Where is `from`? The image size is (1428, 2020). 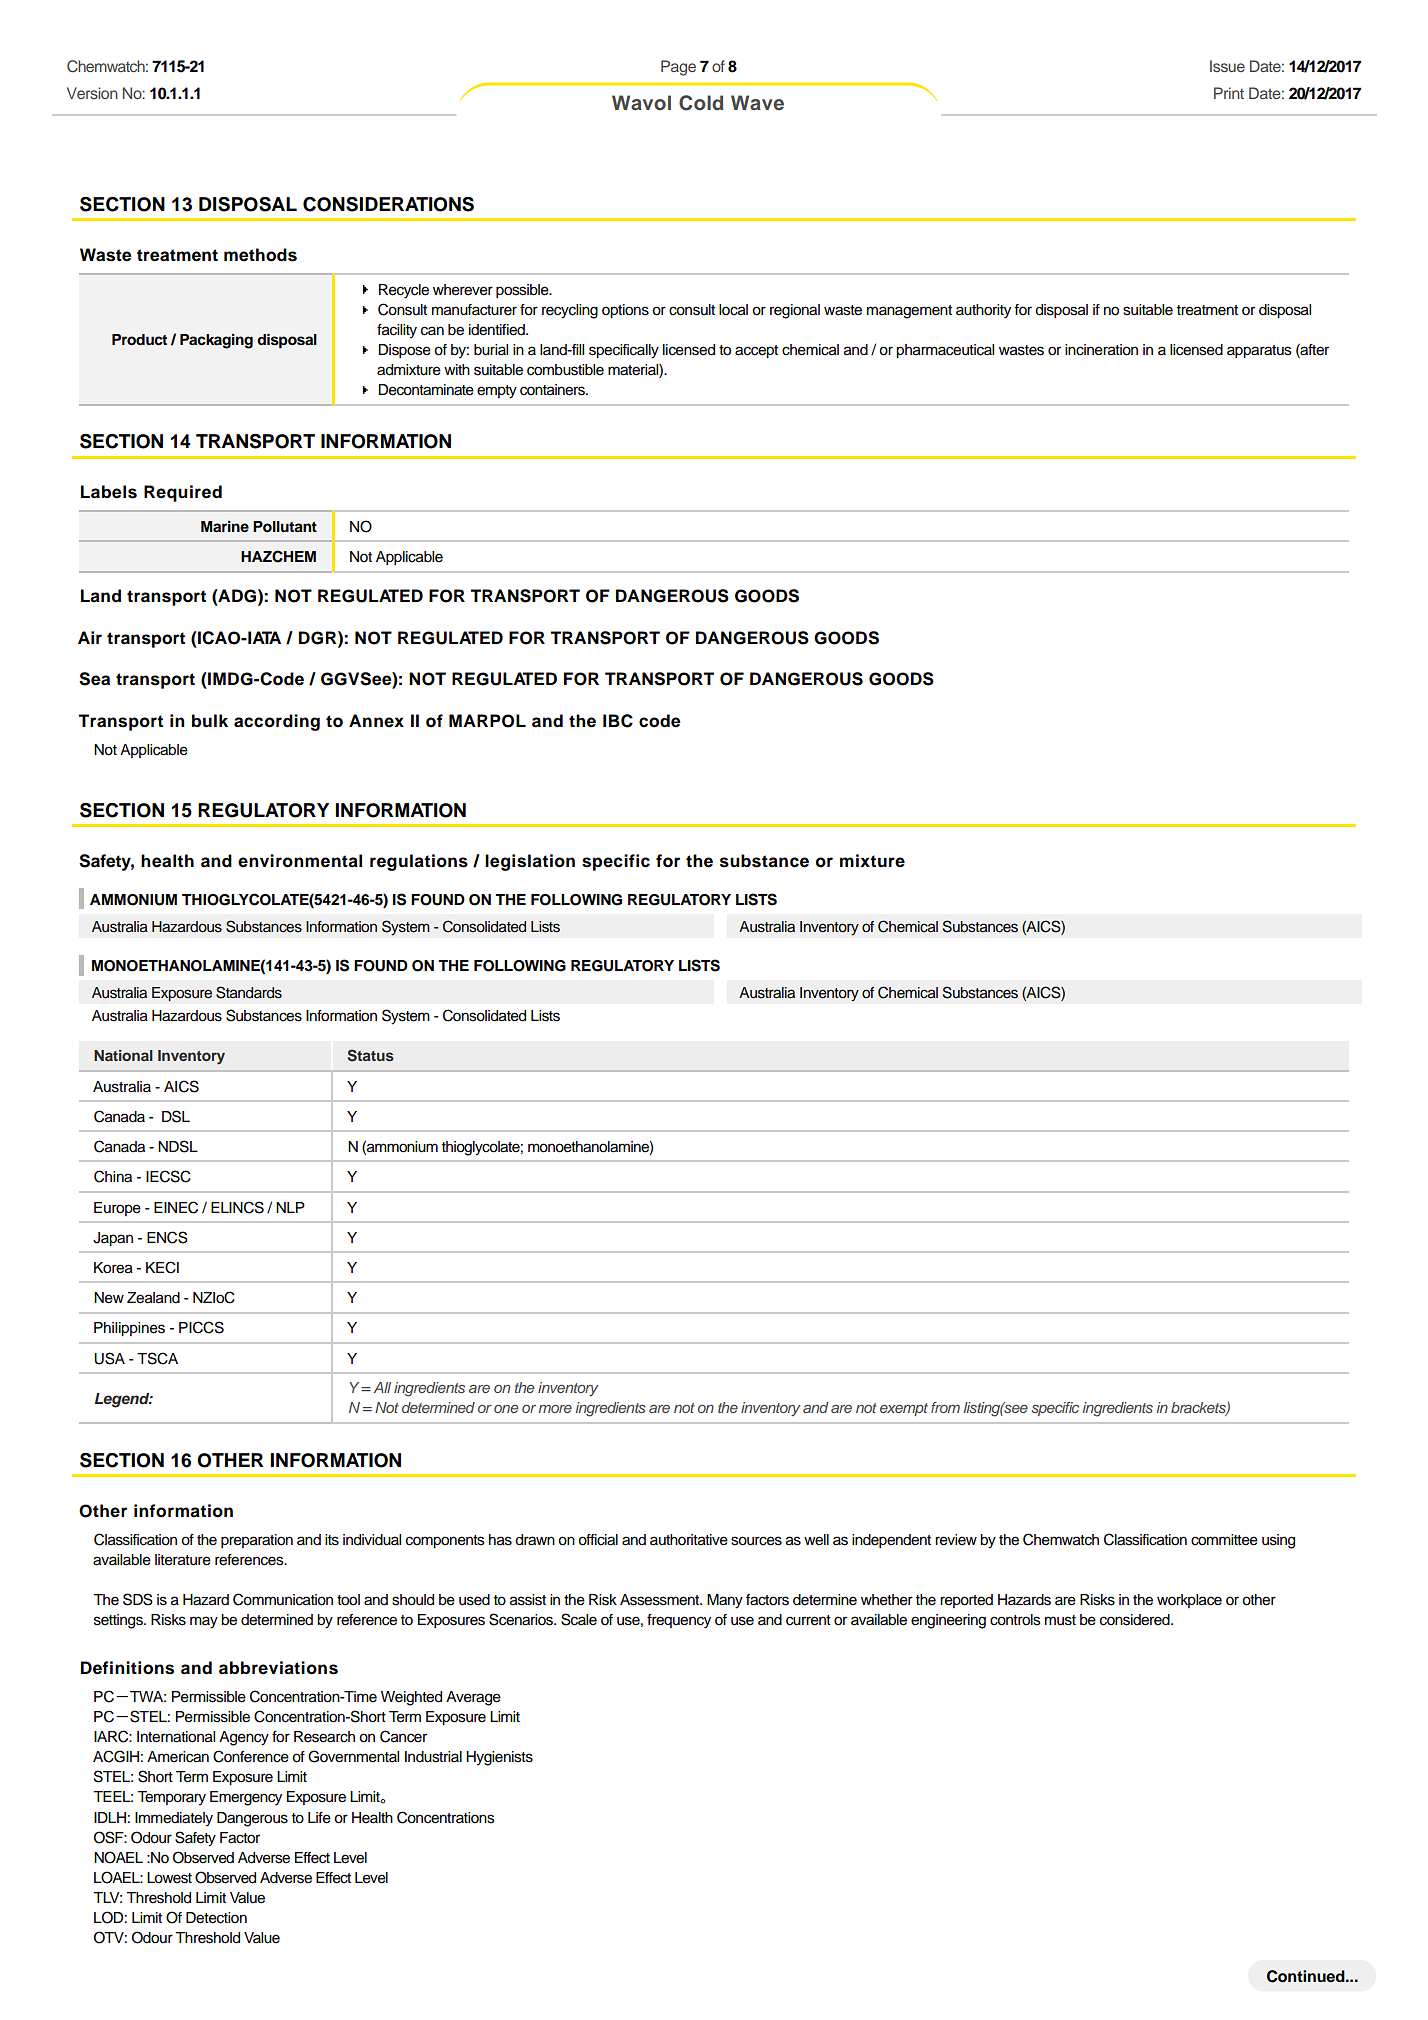
from is located at coordinates (945, 1407).
